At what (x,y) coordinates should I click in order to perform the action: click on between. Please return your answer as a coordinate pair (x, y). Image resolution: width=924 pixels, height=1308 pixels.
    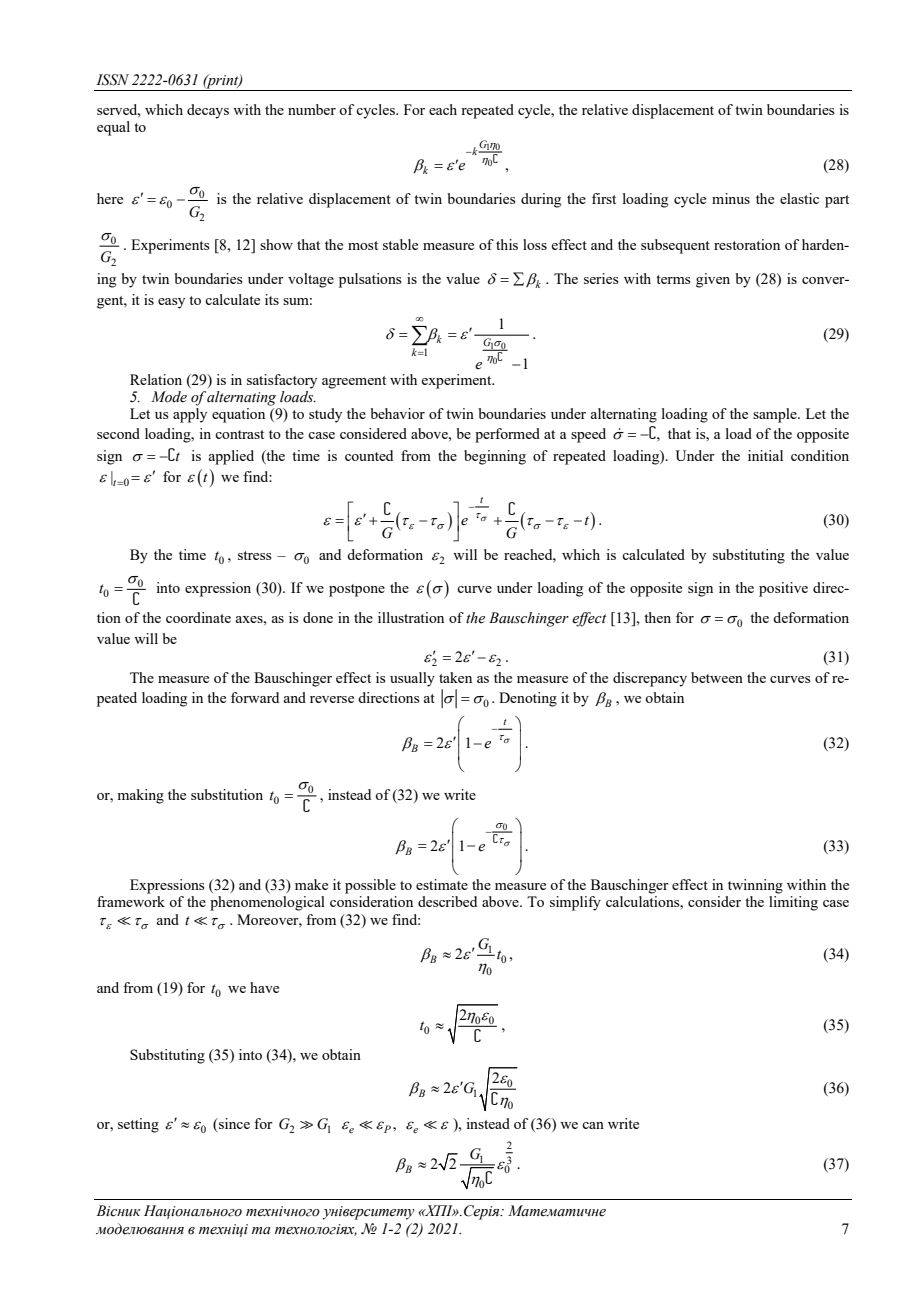
    Looking at the image, I should click on (717, 677).
